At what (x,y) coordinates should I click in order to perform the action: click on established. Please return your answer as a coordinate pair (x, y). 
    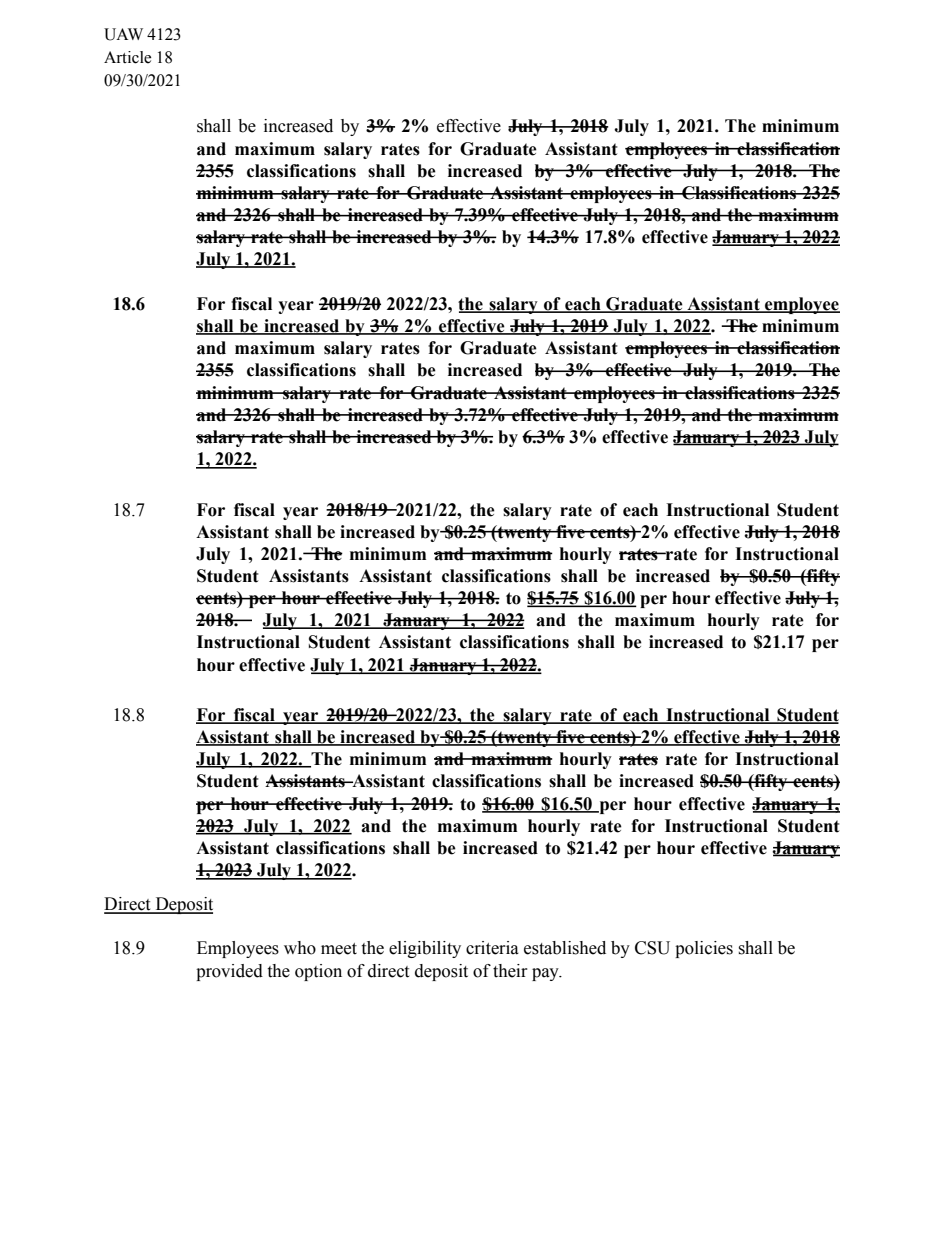
    Looking at the image, I should click on (565, 948).
